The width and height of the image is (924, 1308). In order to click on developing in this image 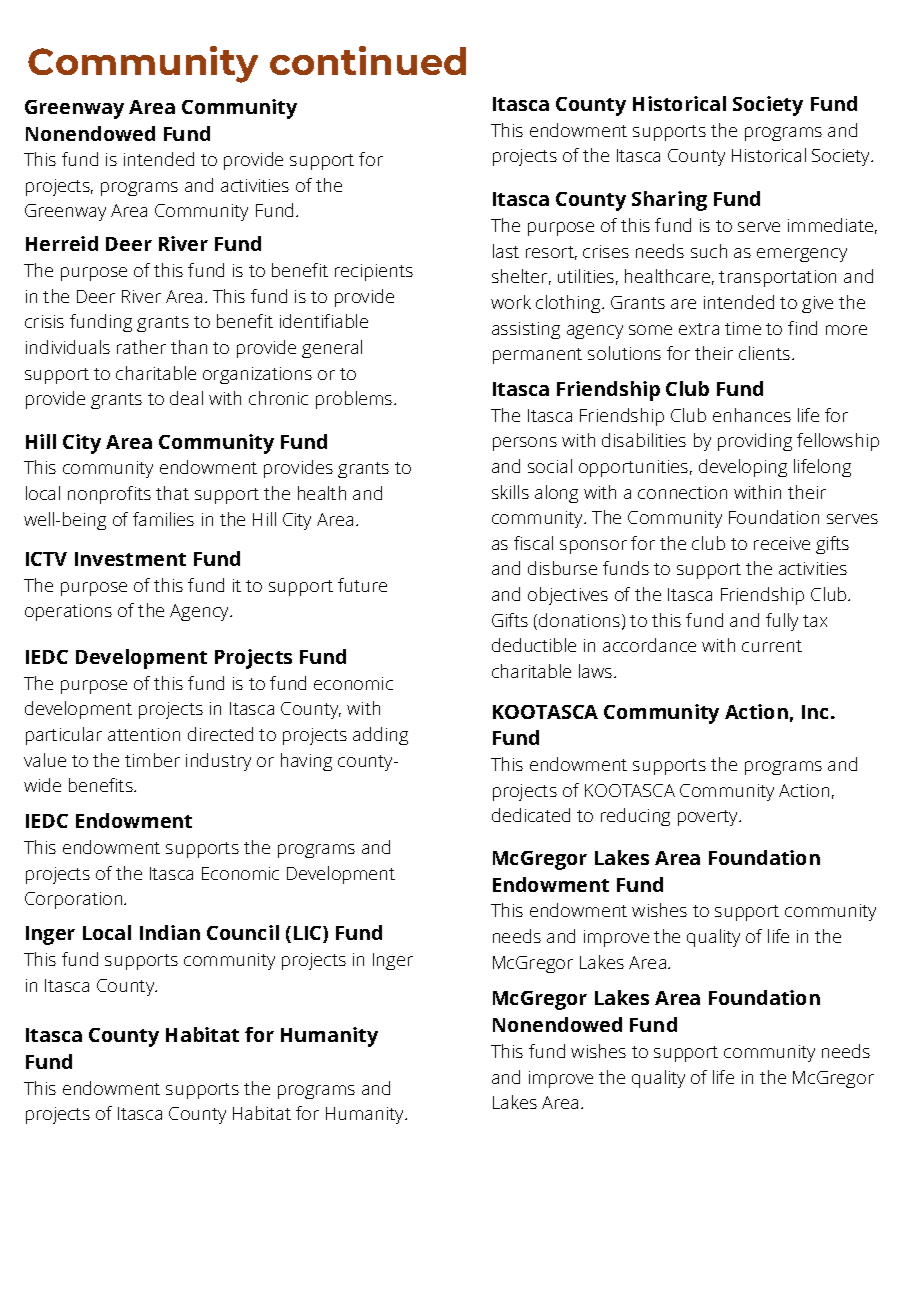, I will do `click(743, 468)`.
